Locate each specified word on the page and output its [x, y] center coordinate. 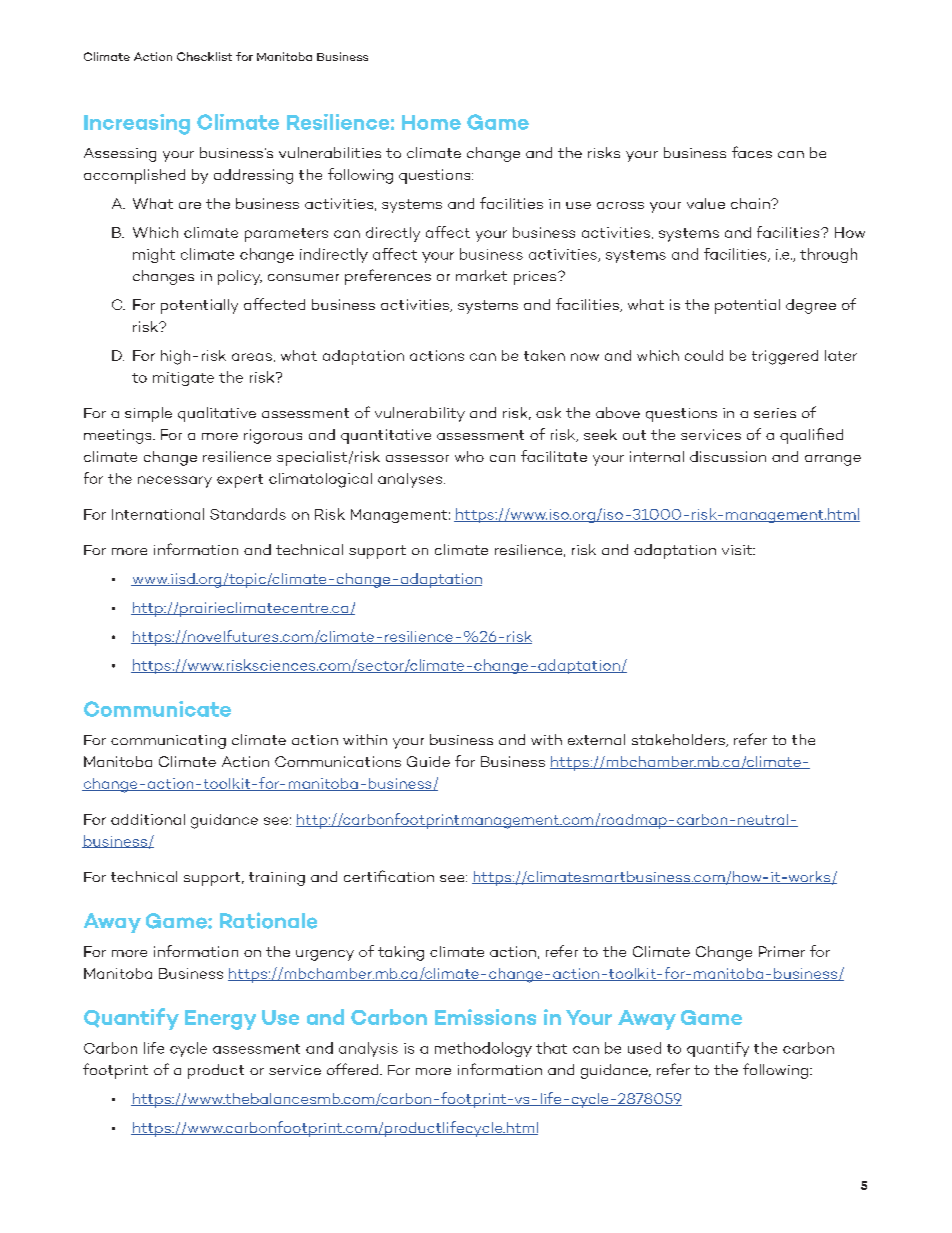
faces [752, 152]
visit [738, 550]
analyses [410, 480]
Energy [220, 1020]
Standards [248, 514]
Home [431, 122]
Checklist [204, 56]
